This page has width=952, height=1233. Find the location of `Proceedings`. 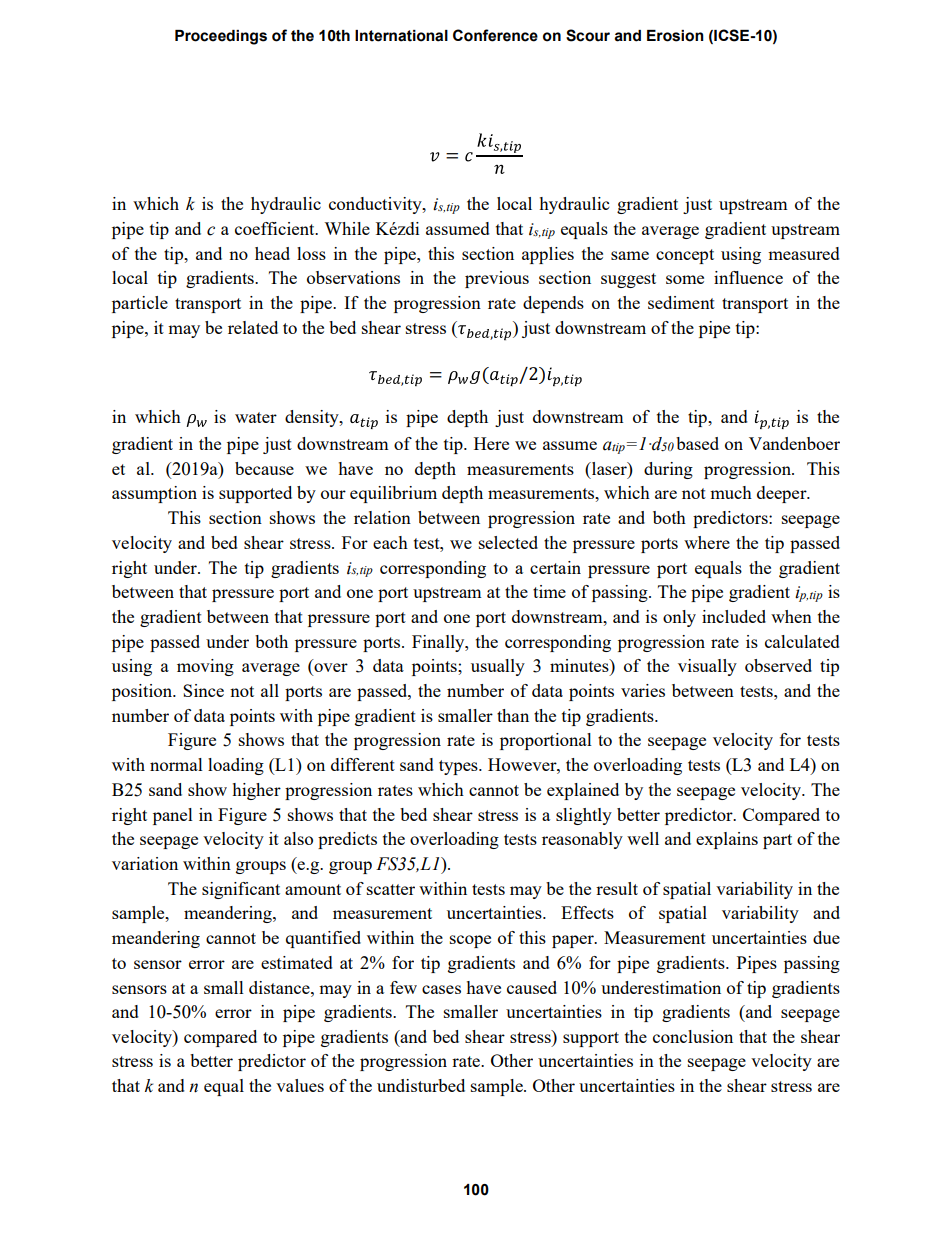

Proceedings is located at coordinates (221, 37).
